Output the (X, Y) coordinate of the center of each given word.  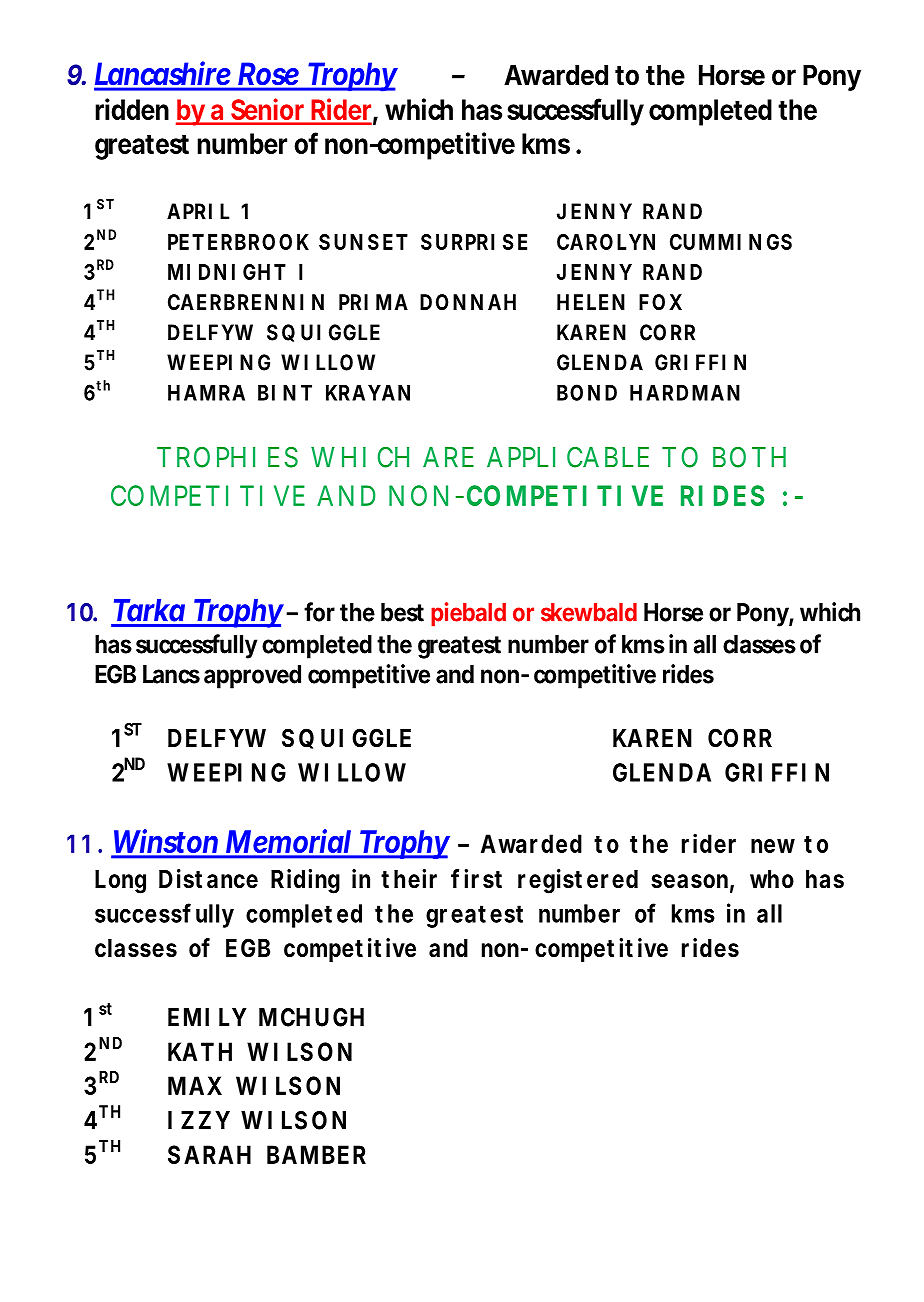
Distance (208, 879)
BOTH (749, 457)
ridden (132, 109)
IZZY (199, 1120)
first (476, 879)
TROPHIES (227, 457)
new (773, 846)
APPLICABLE (568, 457)
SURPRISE (474, 242)
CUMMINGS (731, 242)
